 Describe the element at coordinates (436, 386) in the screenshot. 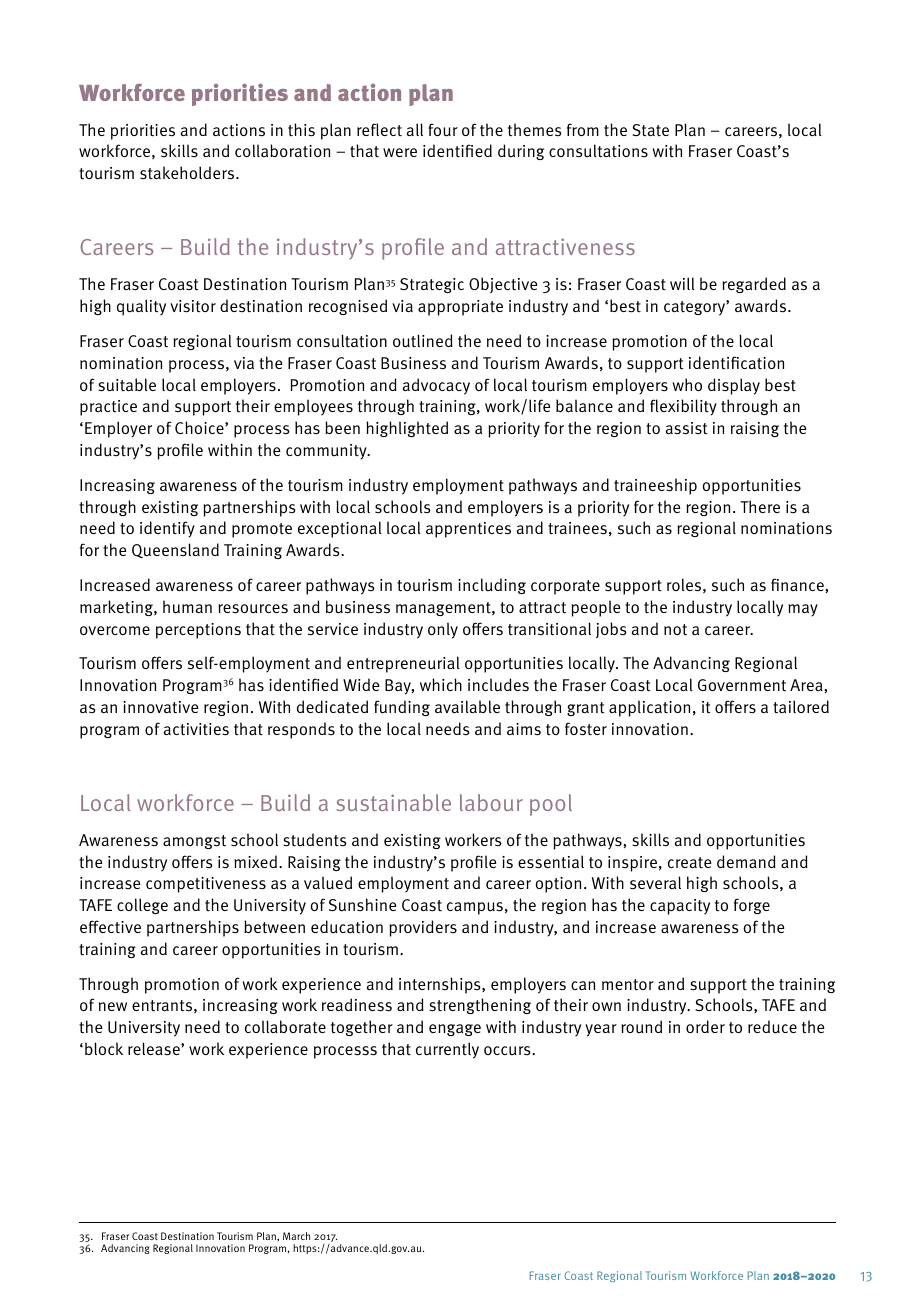

I see `advocacy` at that location.
